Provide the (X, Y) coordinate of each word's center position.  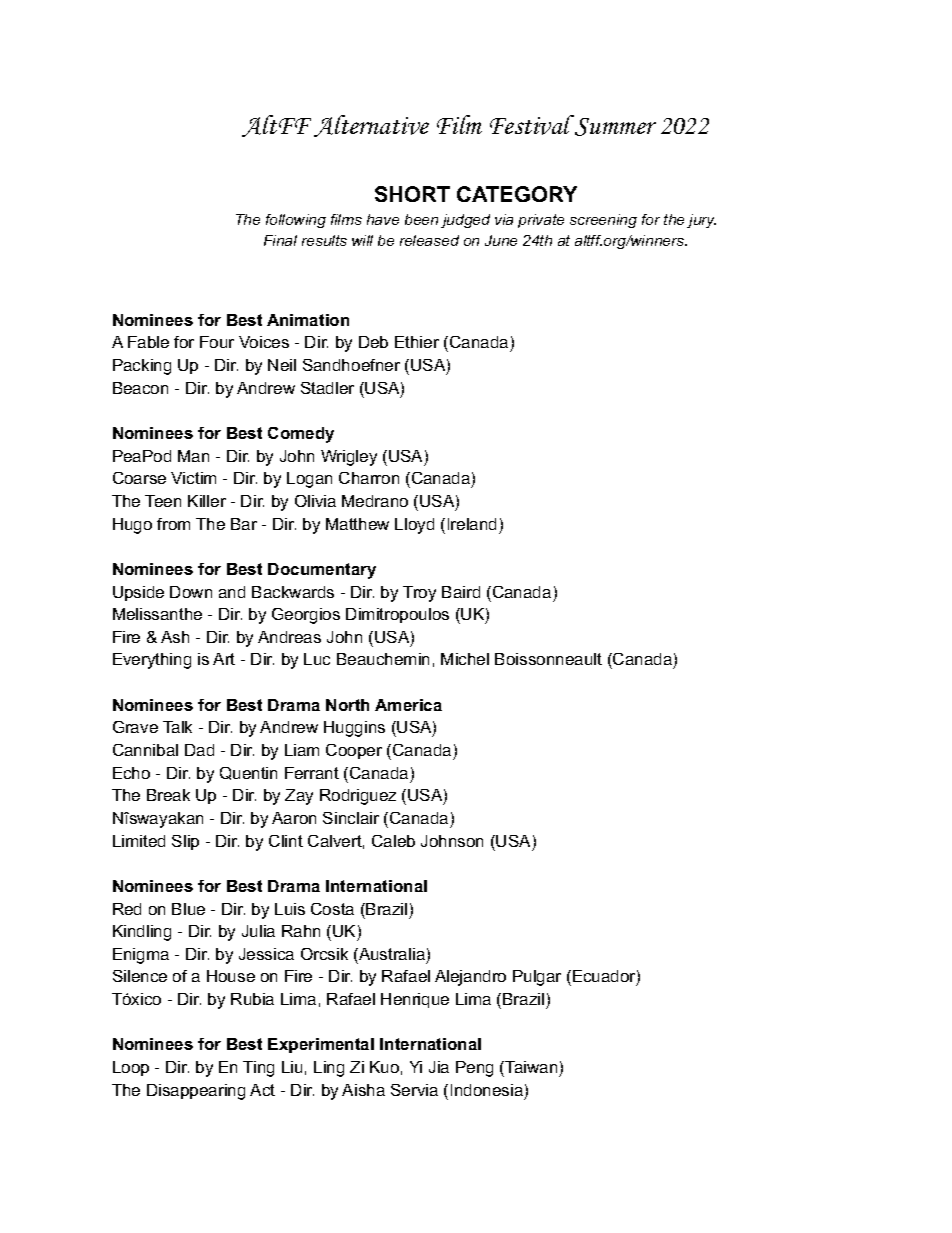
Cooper (354, 751)
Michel (465, 659)
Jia (439, 1067)
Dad (199, 750)
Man (193, 456)
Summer (615, 127)
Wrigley (349, 458)
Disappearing (196, 1092)
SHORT (412, 194)
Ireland (472, 524)
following (296, 221)
